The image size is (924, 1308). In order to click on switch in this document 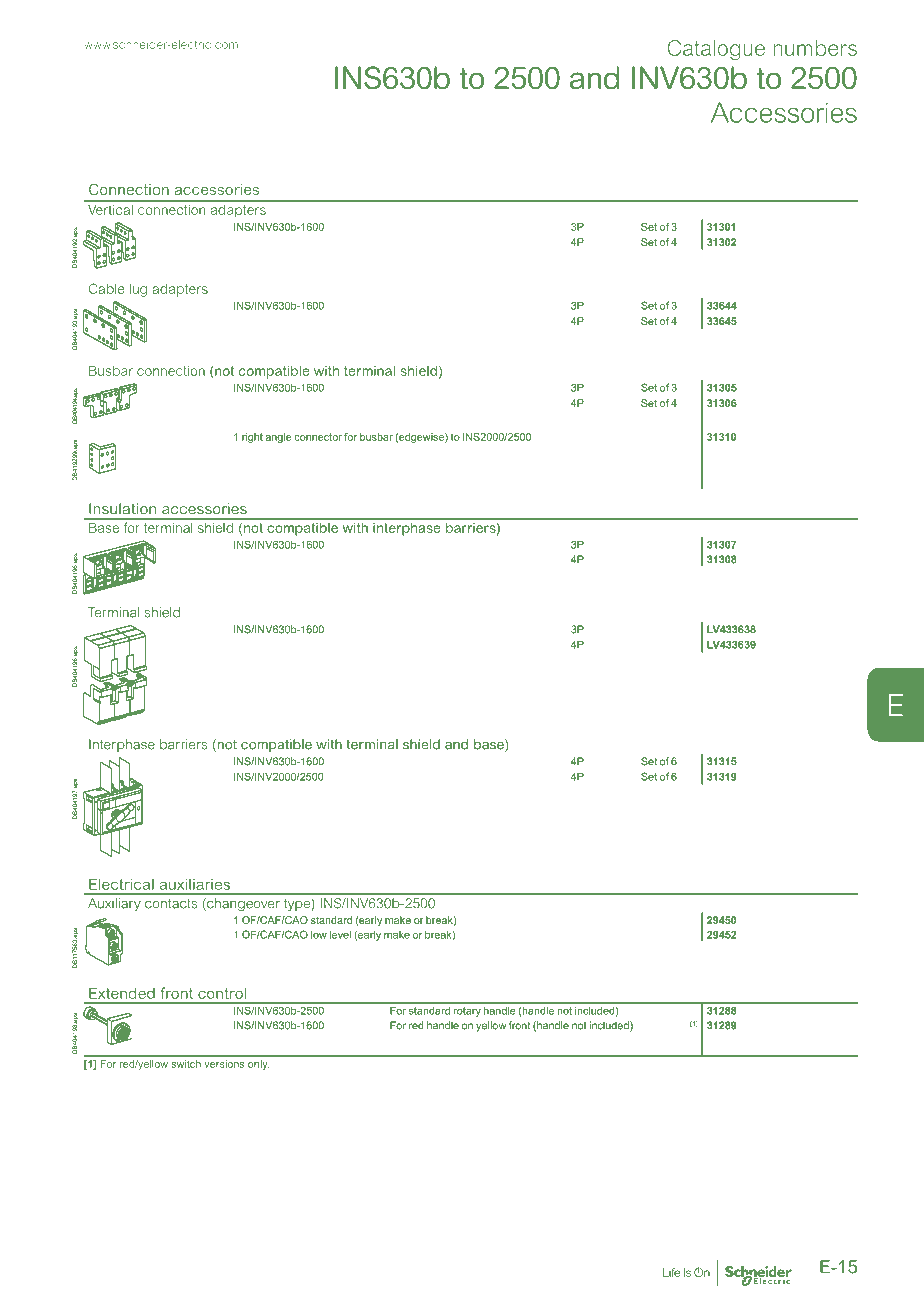, I will do `click(186, 1064)`.
